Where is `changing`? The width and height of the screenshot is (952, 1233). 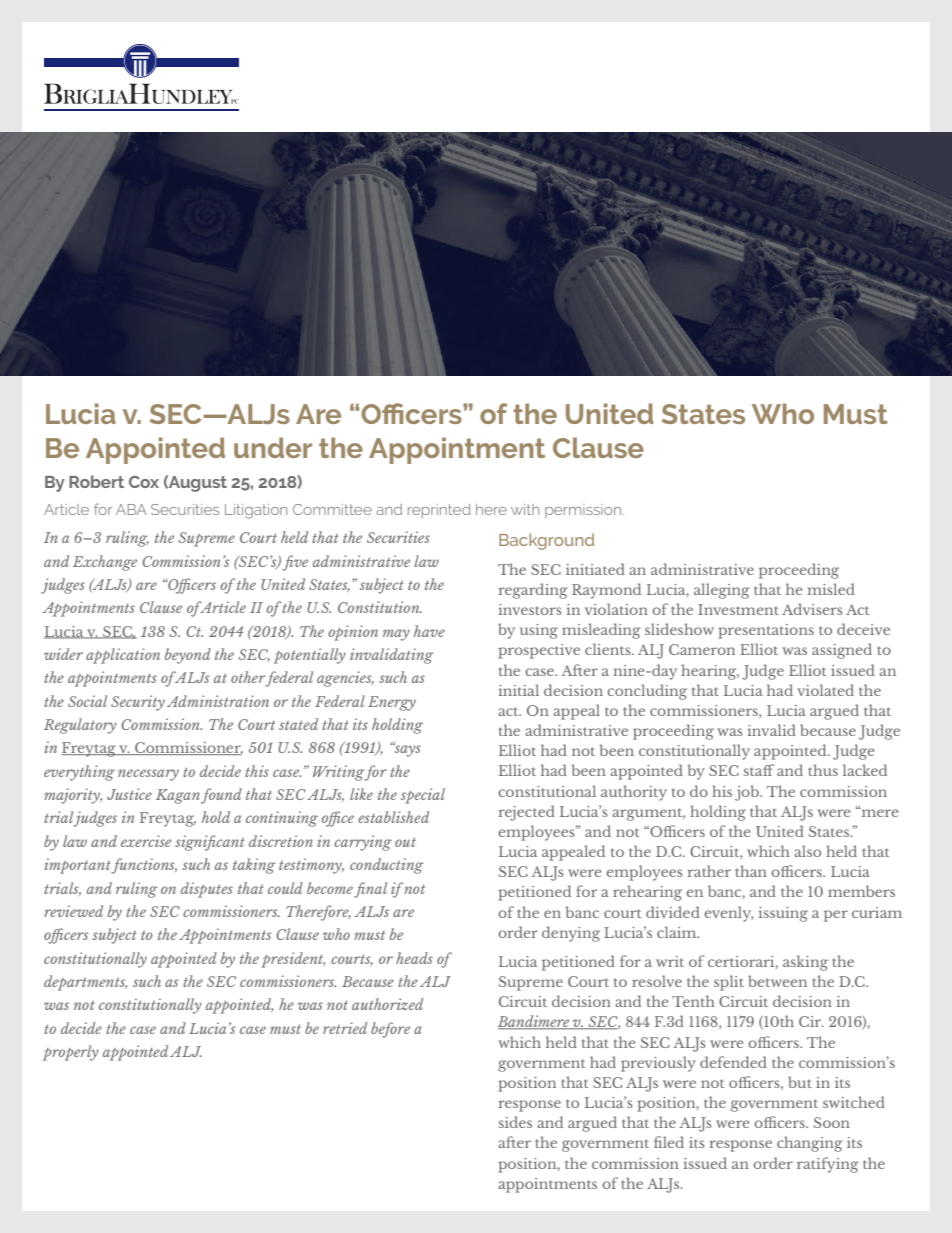
changing is located at coordinates (810, 1144).
